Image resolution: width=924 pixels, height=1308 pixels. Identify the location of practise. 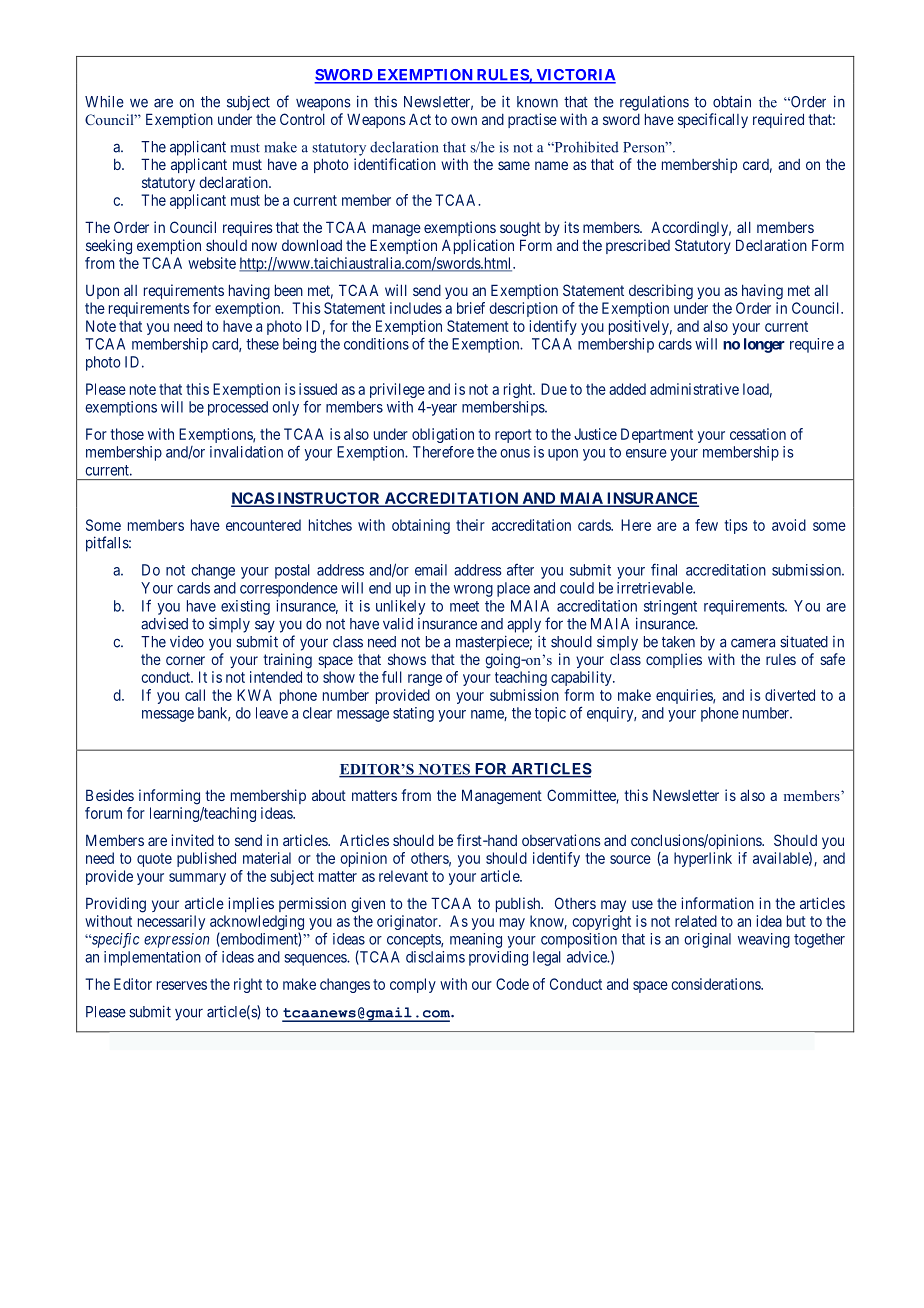
(532, 120).
